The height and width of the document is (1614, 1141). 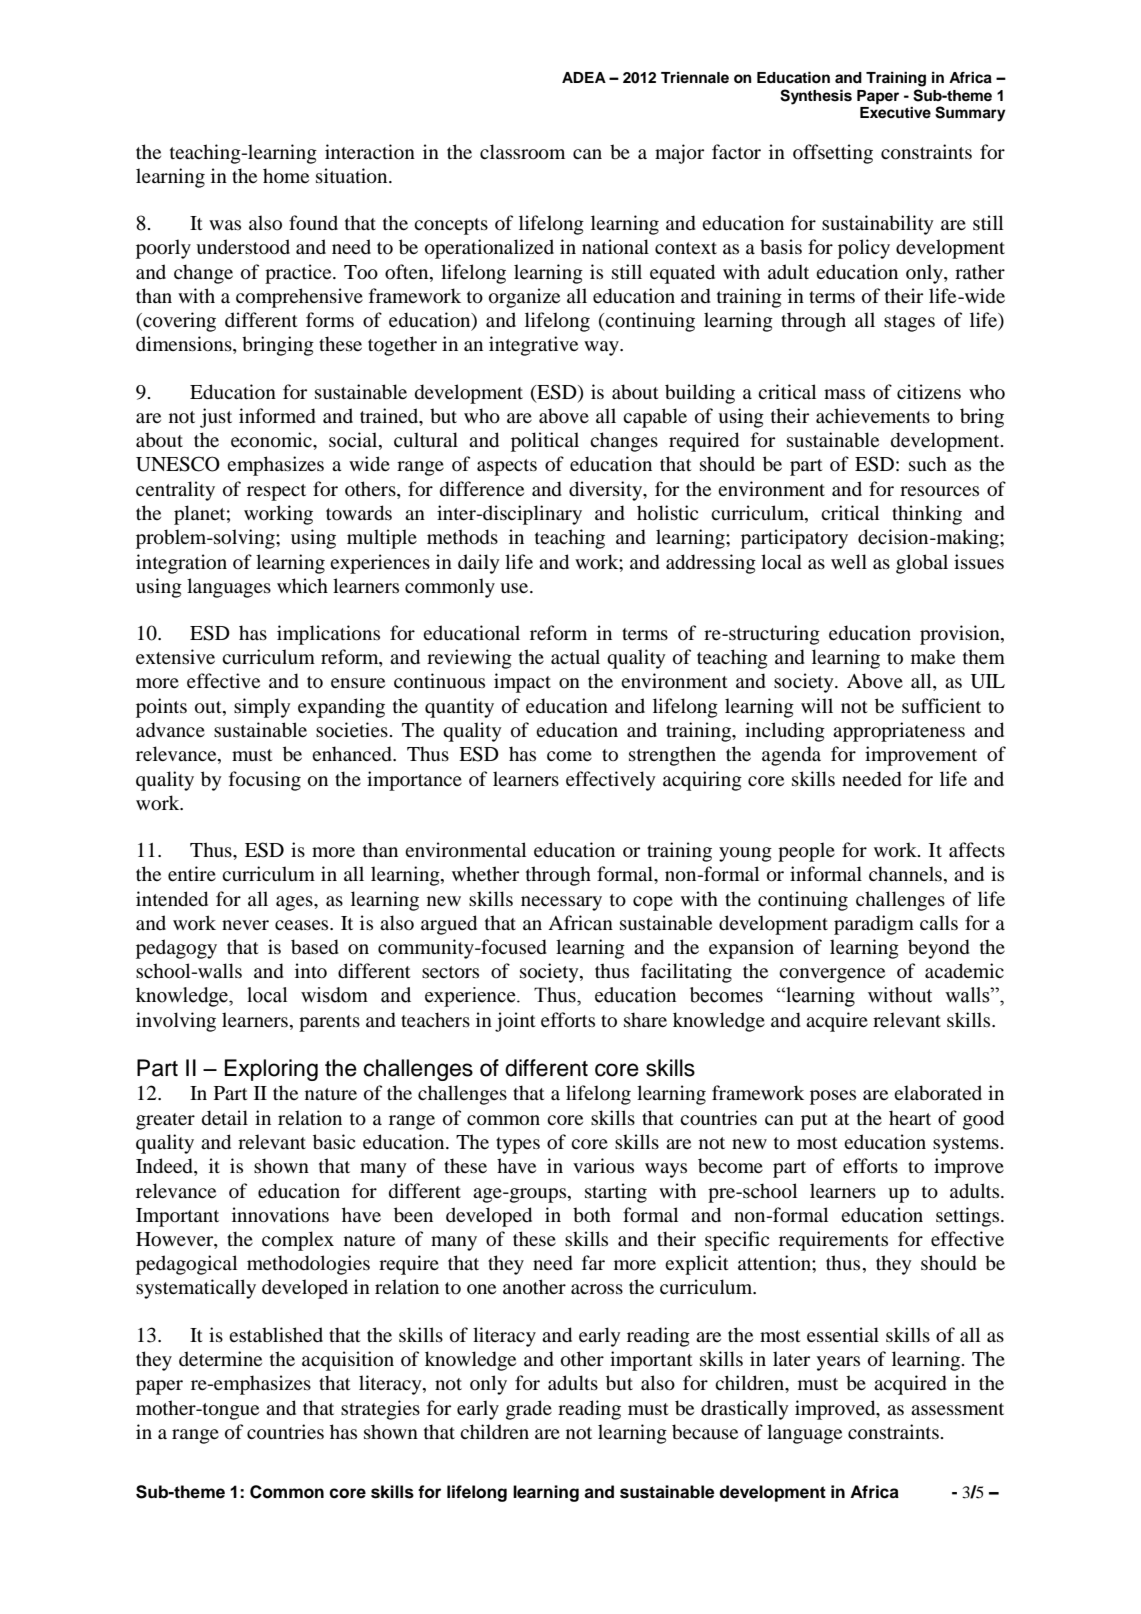 I want to click on into, so click(x=311, y=971).
